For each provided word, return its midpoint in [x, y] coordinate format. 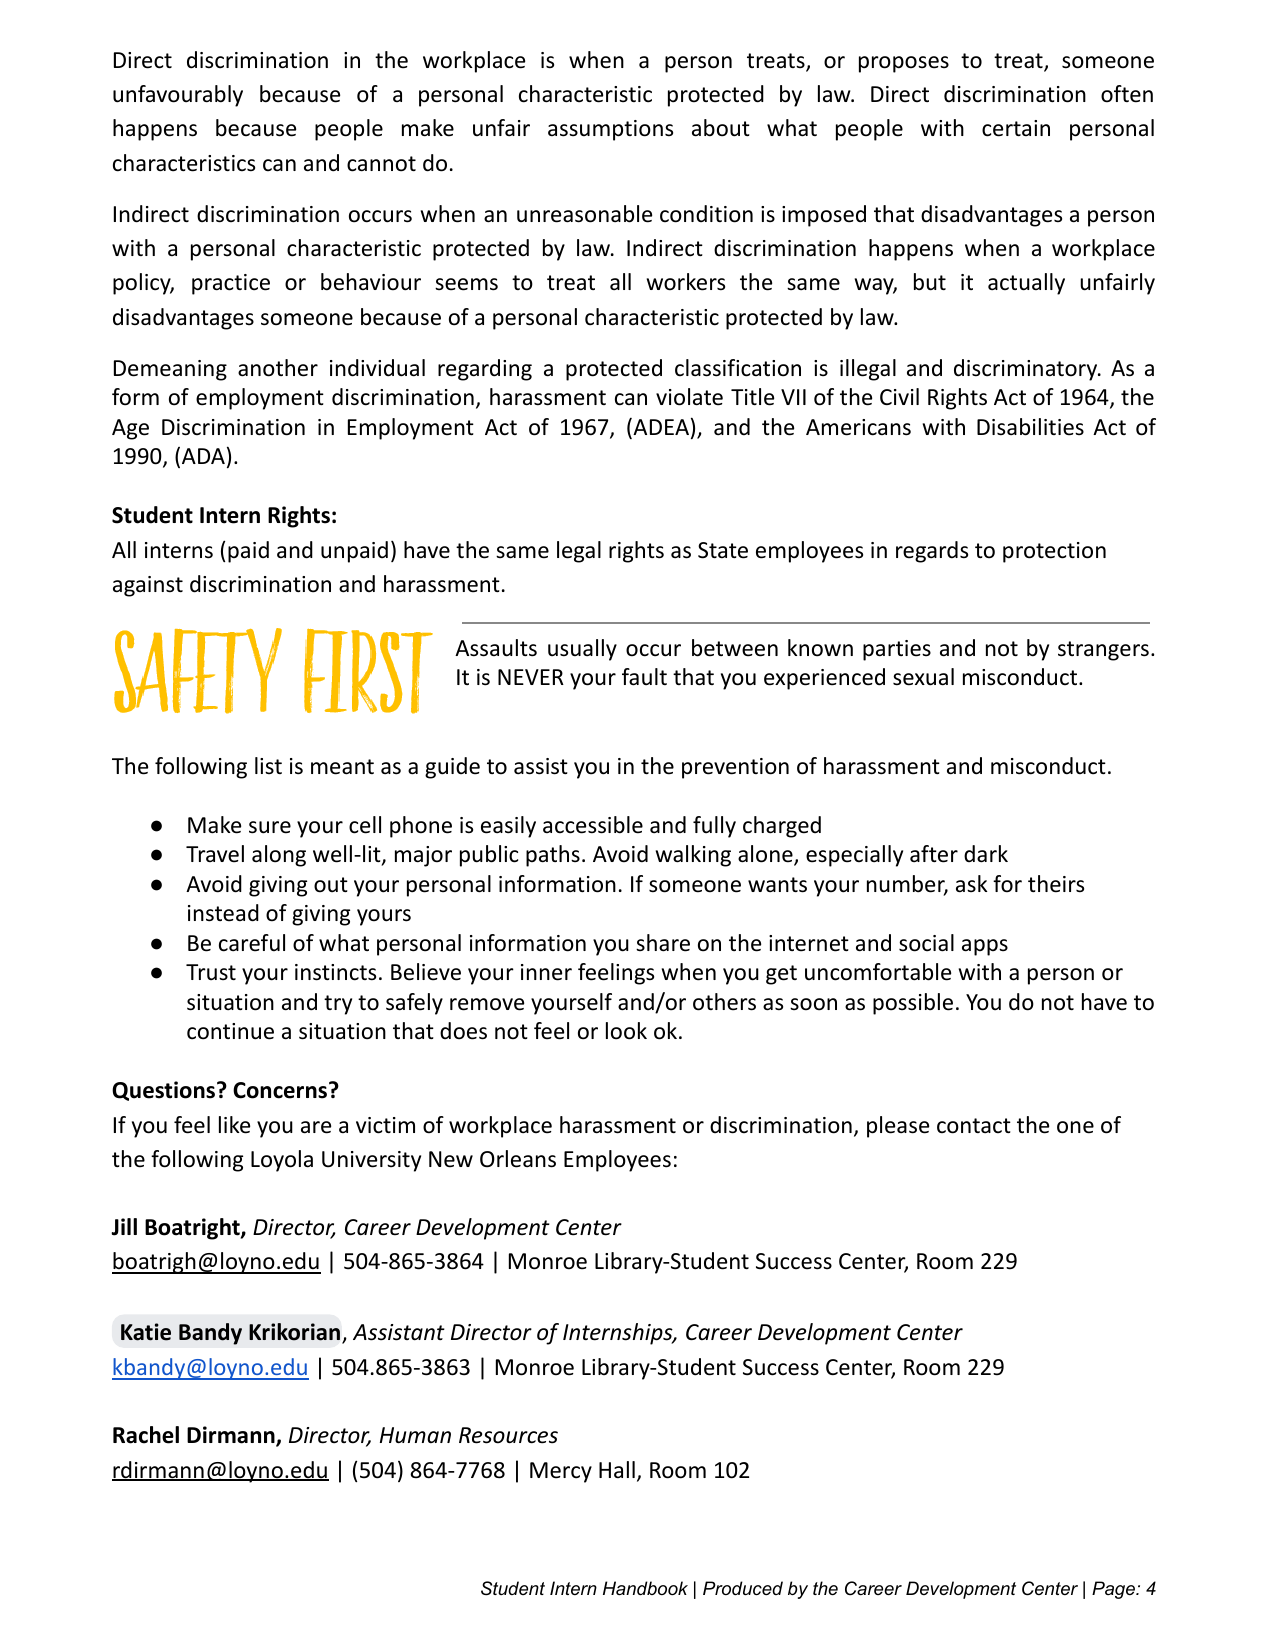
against [148, 586]
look [626, 1031]
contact [974, 1126]
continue [230, 1031]
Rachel [146, 1435]
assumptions [610, 130]
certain [1016, 128]
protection [1054, 552]
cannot [381, 164]
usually [582, 650]
